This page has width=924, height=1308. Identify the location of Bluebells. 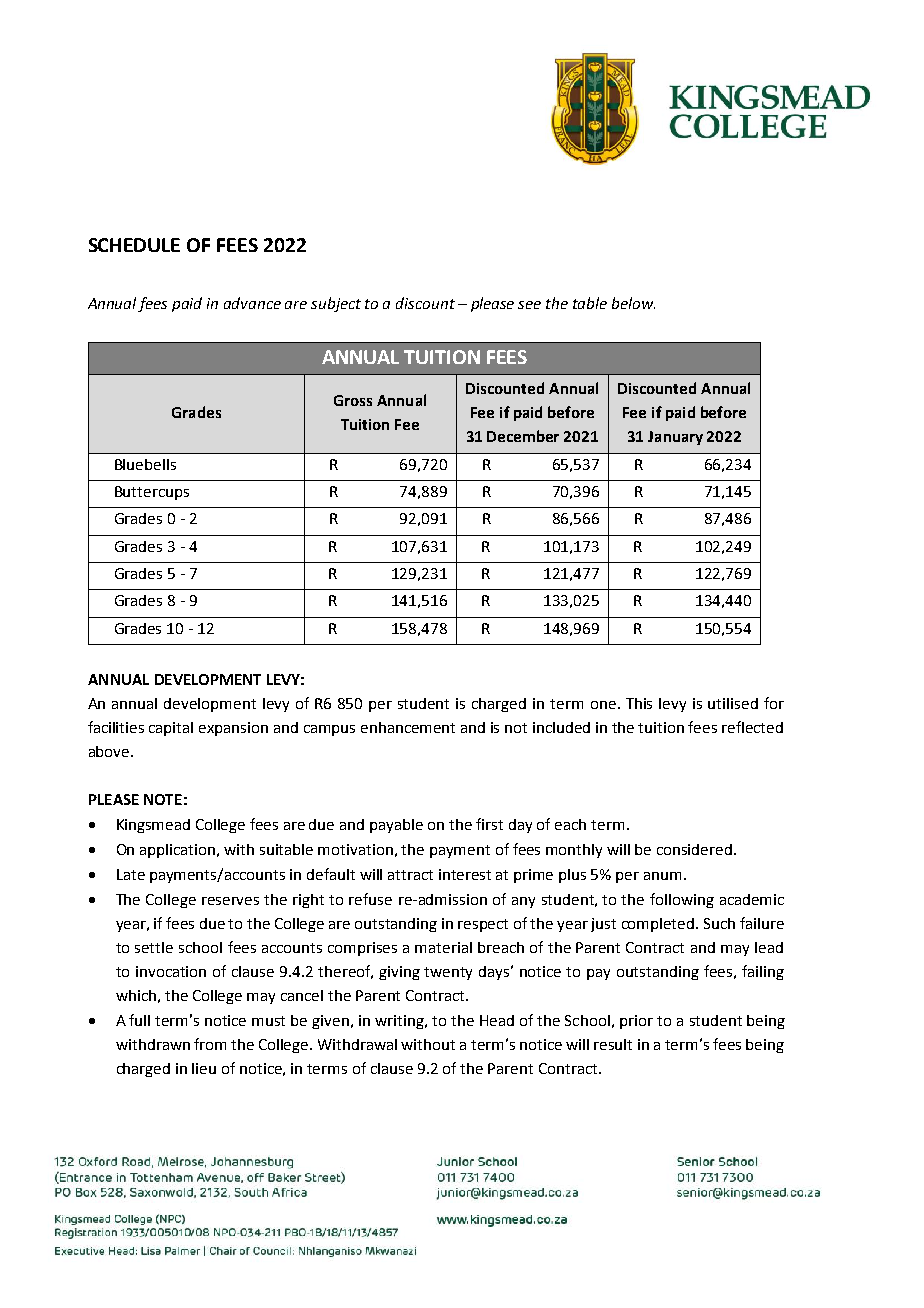
(145, 464).
